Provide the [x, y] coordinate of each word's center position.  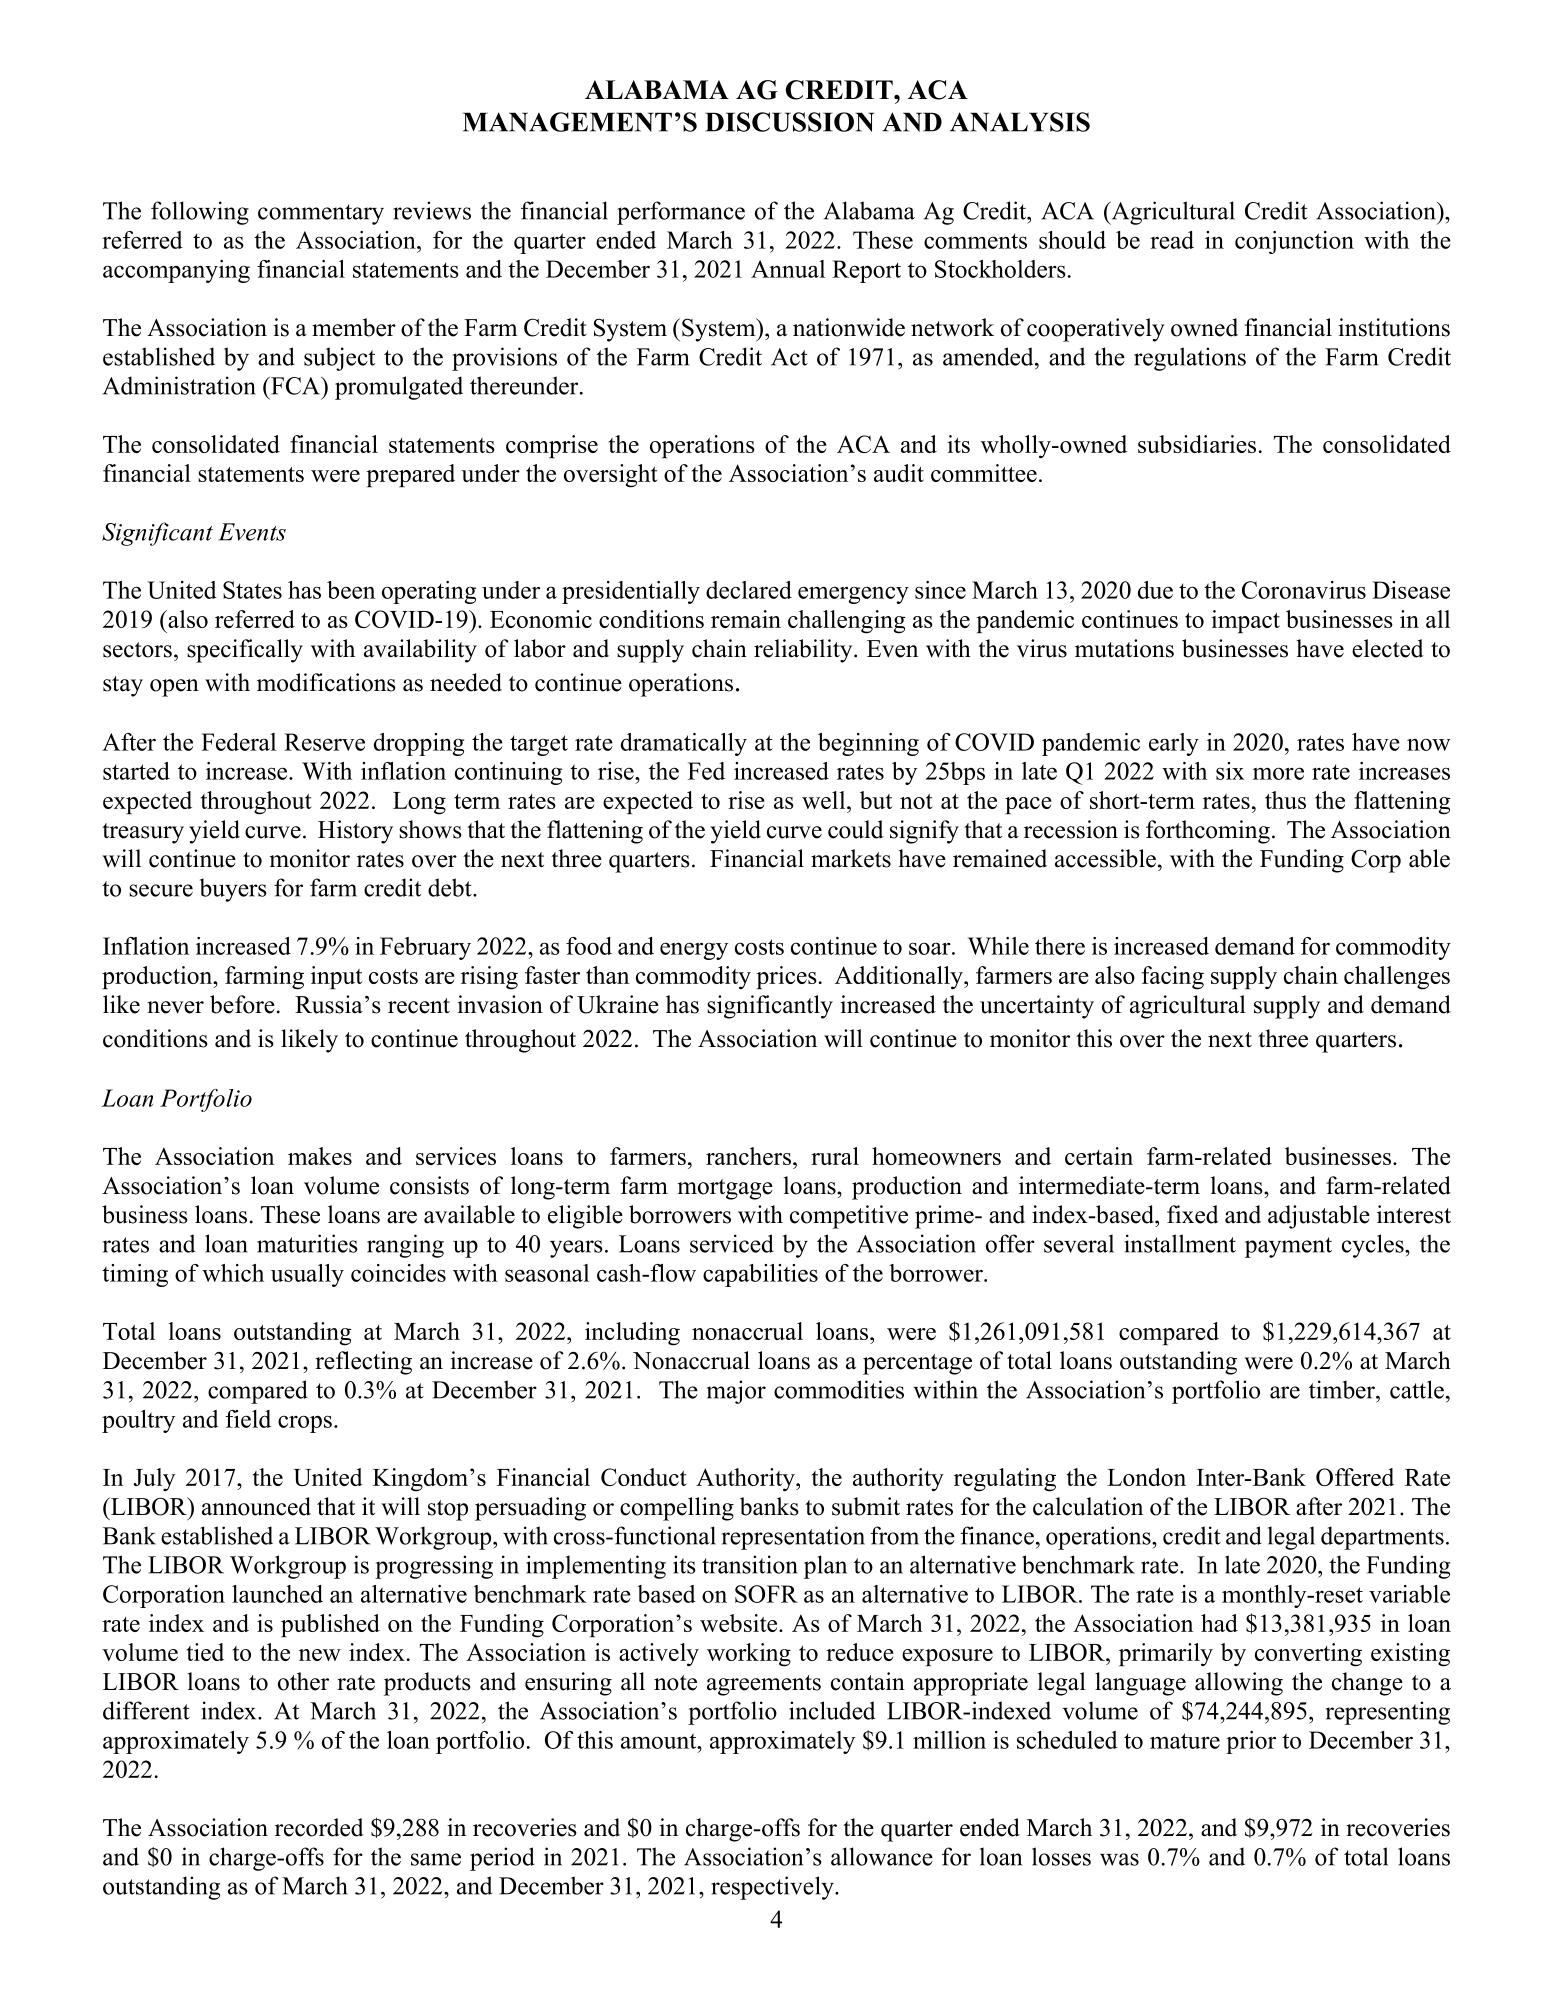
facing [1173, 978]
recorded [319, 1827]
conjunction [1294, 242]
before [242, 1004]
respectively [773, 1888]
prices [786, 977]
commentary [321, 214]
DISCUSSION [789, 122]
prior [1251, 1742]
